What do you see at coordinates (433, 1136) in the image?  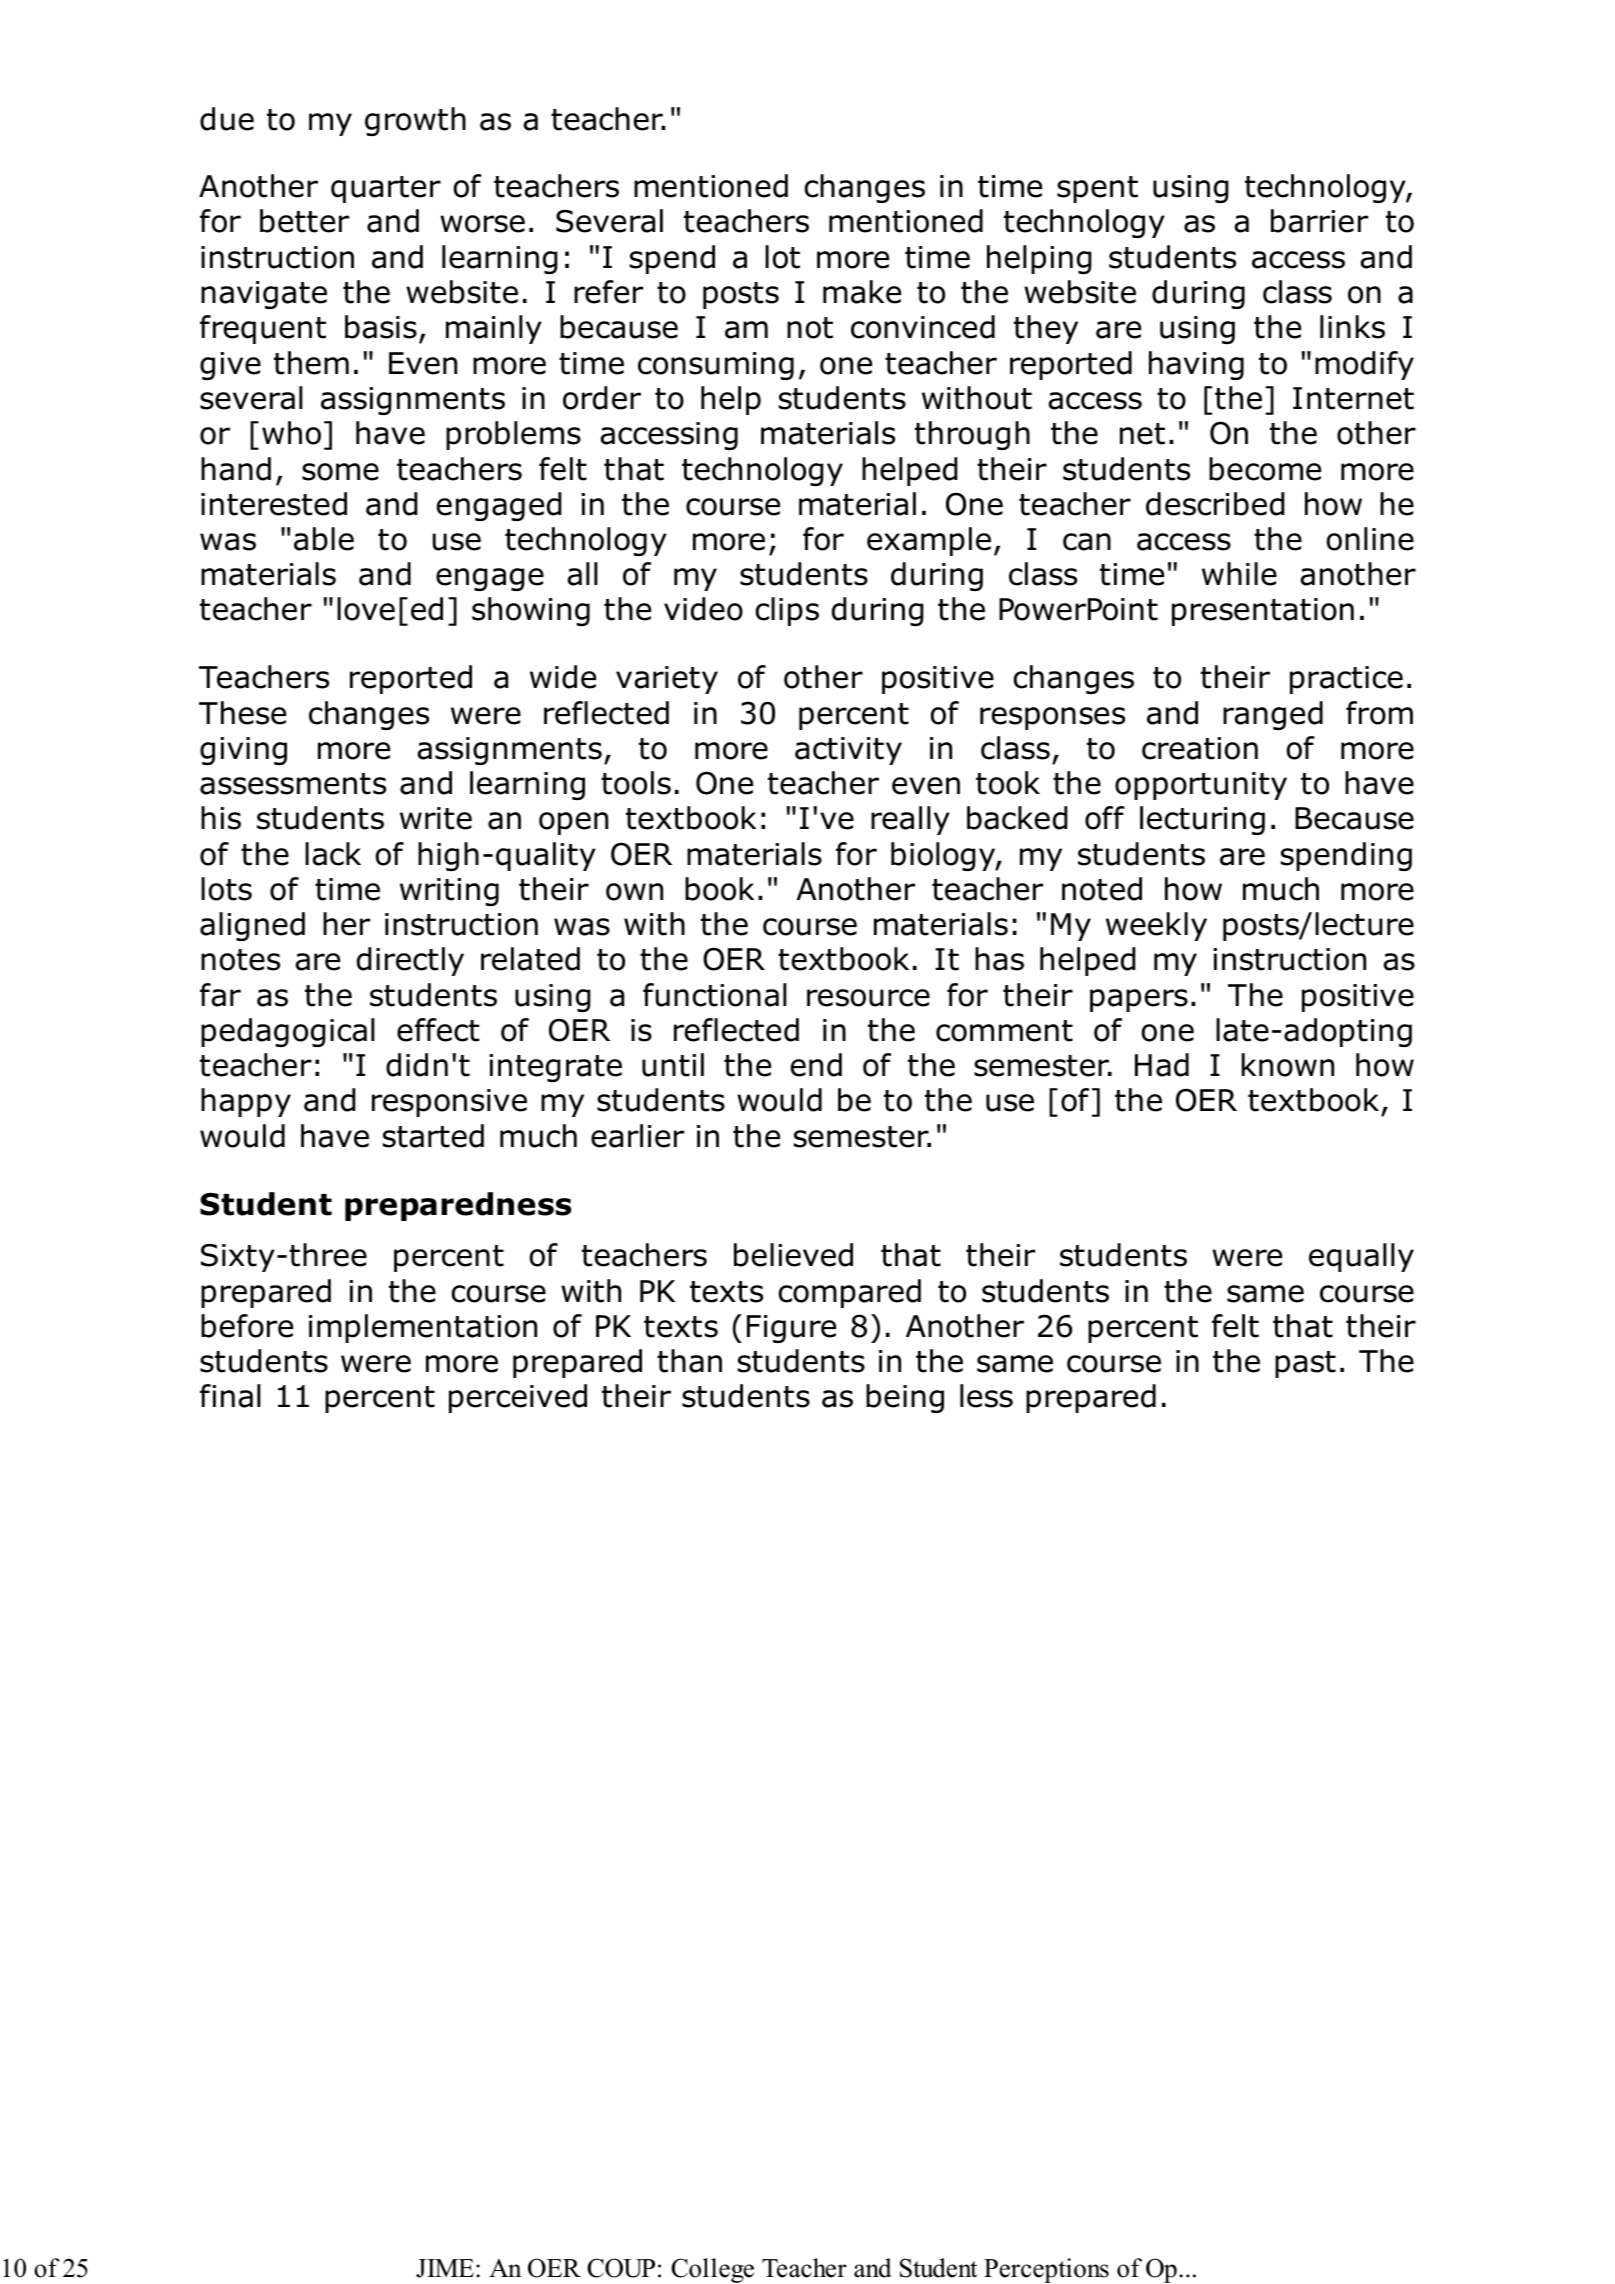 I see `started` at bounding box center [433, 1136].
